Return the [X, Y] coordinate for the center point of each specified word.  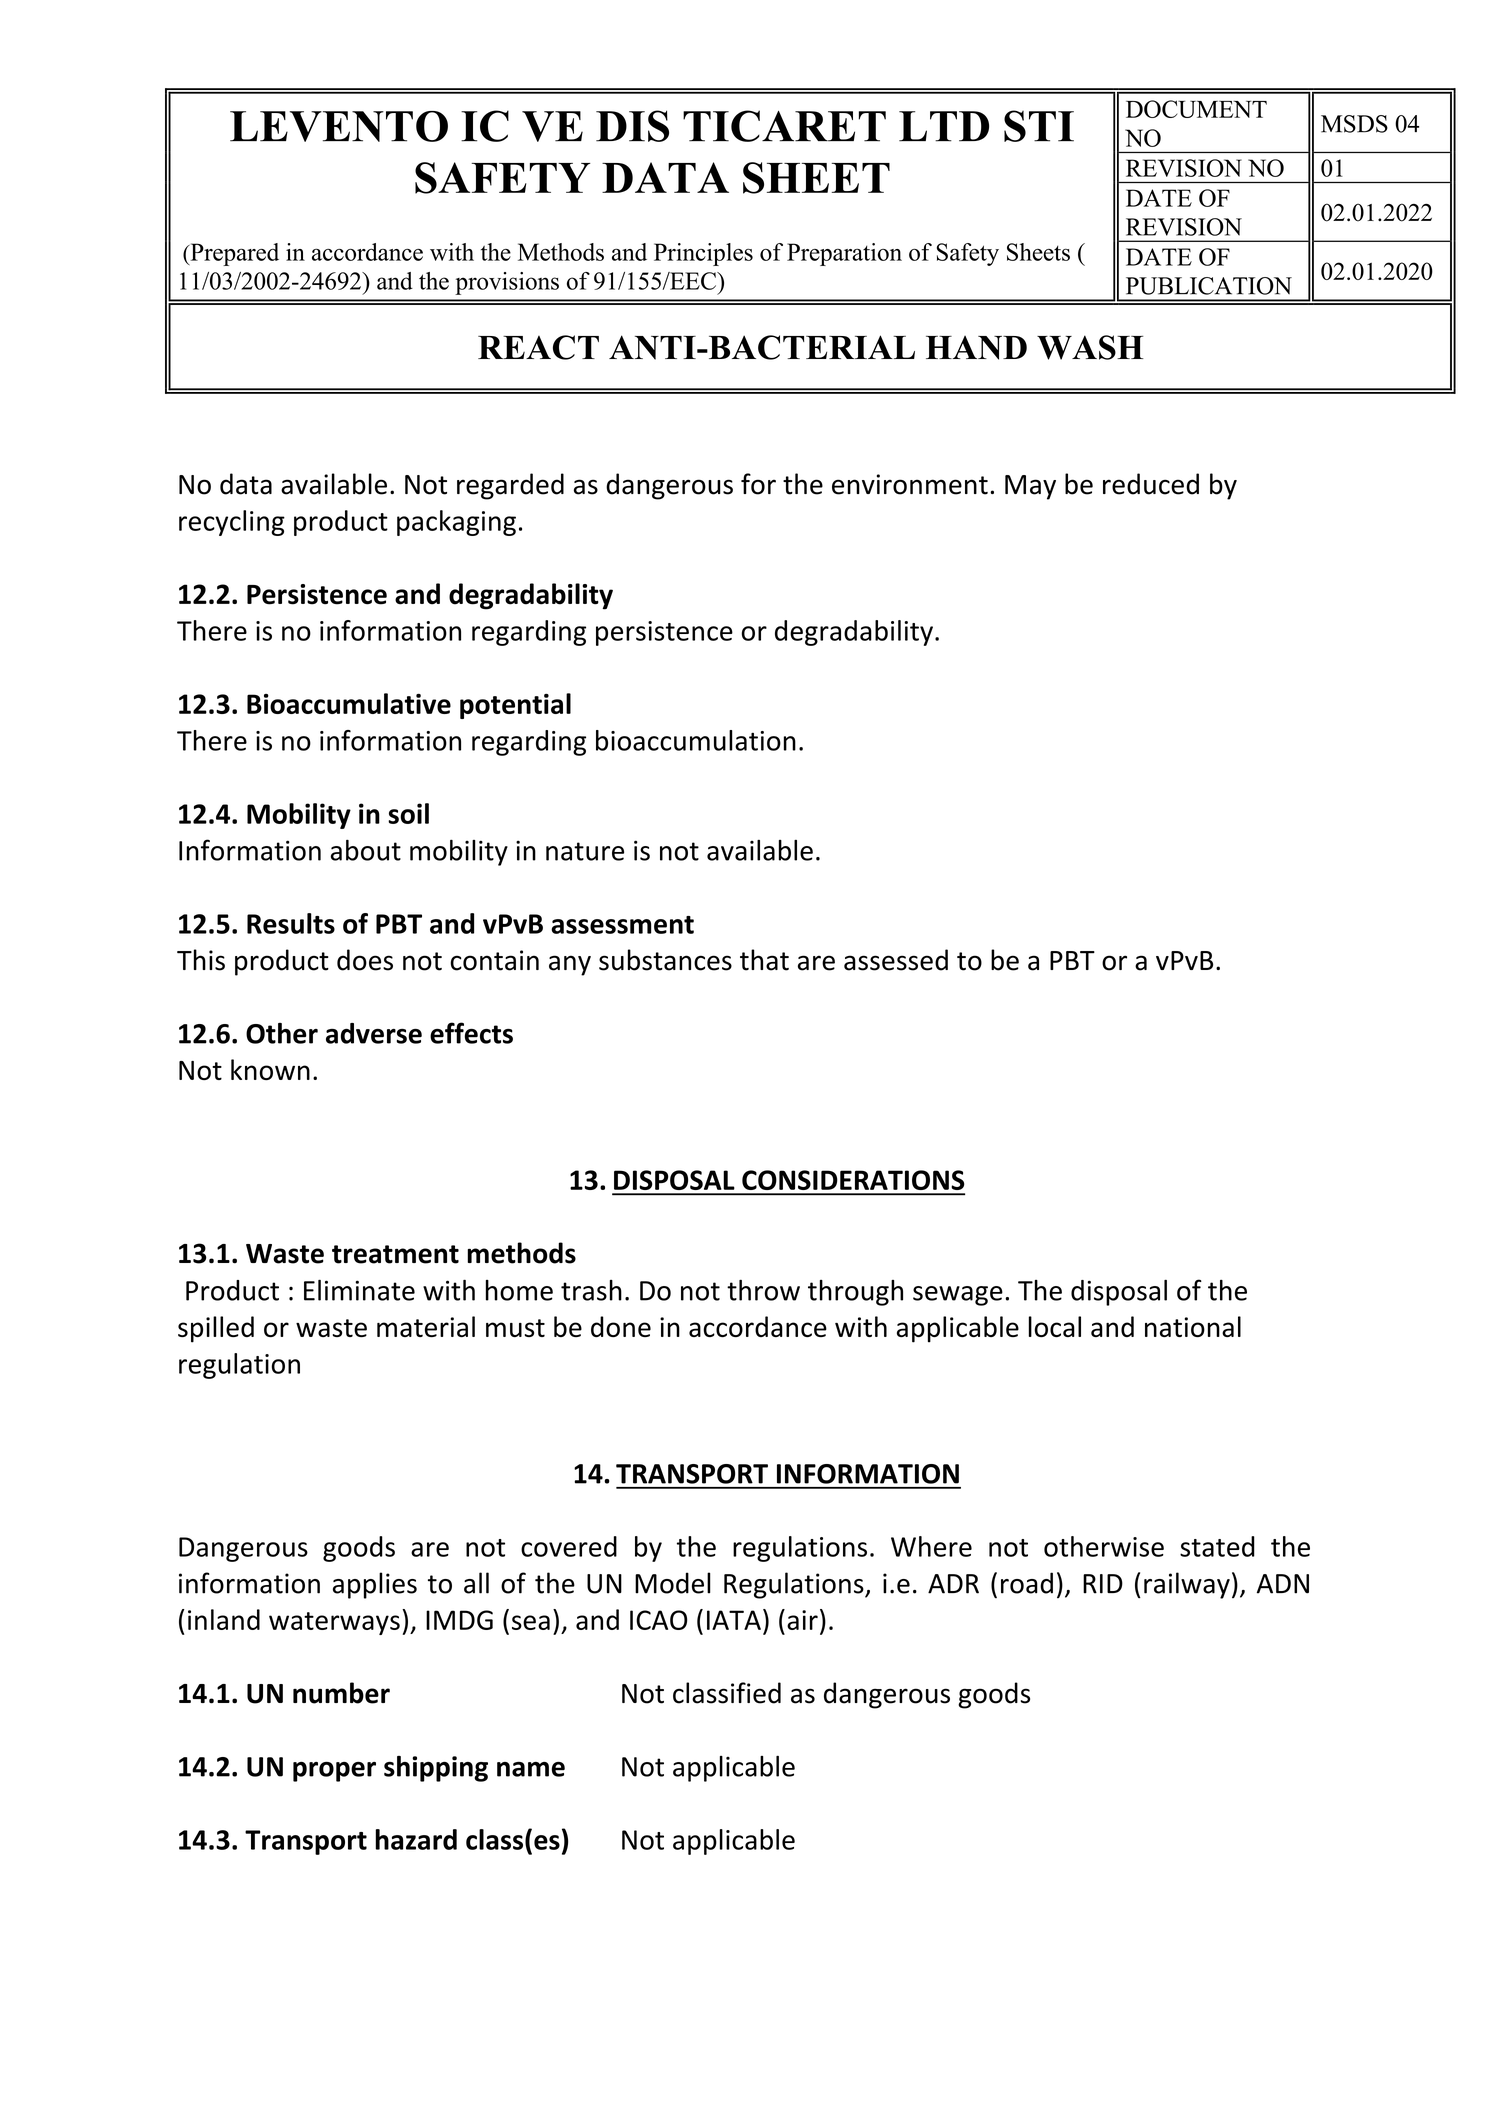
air [802, 1620]
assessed [896, 960]
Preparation [844, 254]
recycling [232, 523]
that [764, 960]
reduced [1151, 484]
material [426, 1326]
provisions [507, 283]
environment [910, 484]
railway [1187, 1585]
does [365, 960]
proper [334, 1772]
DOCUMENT [1196, 109]
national [1193, 1326]
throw [763, 1290]
